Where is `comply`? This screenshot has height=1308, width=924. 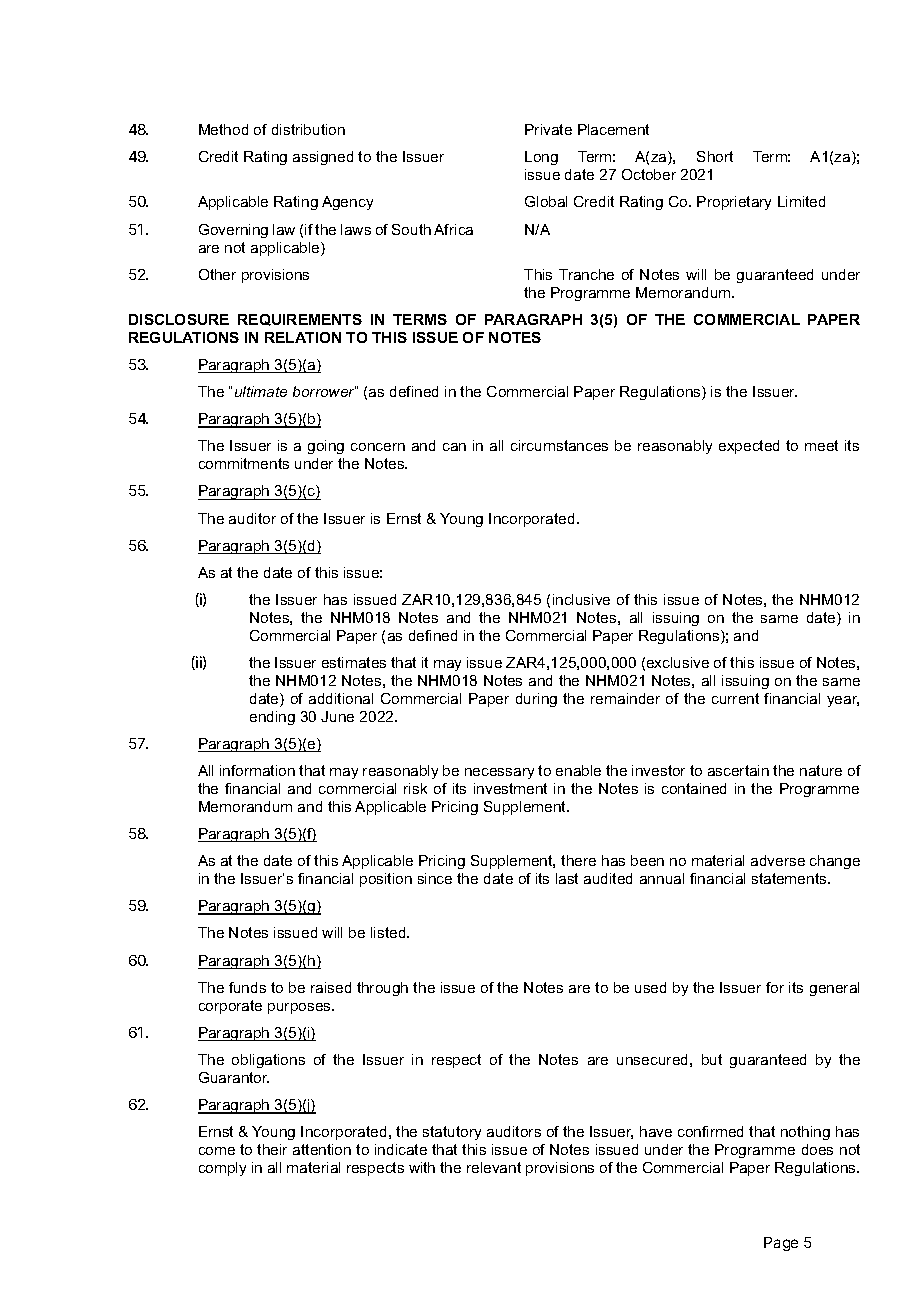
comply is located at coordinates (222, 1169).
